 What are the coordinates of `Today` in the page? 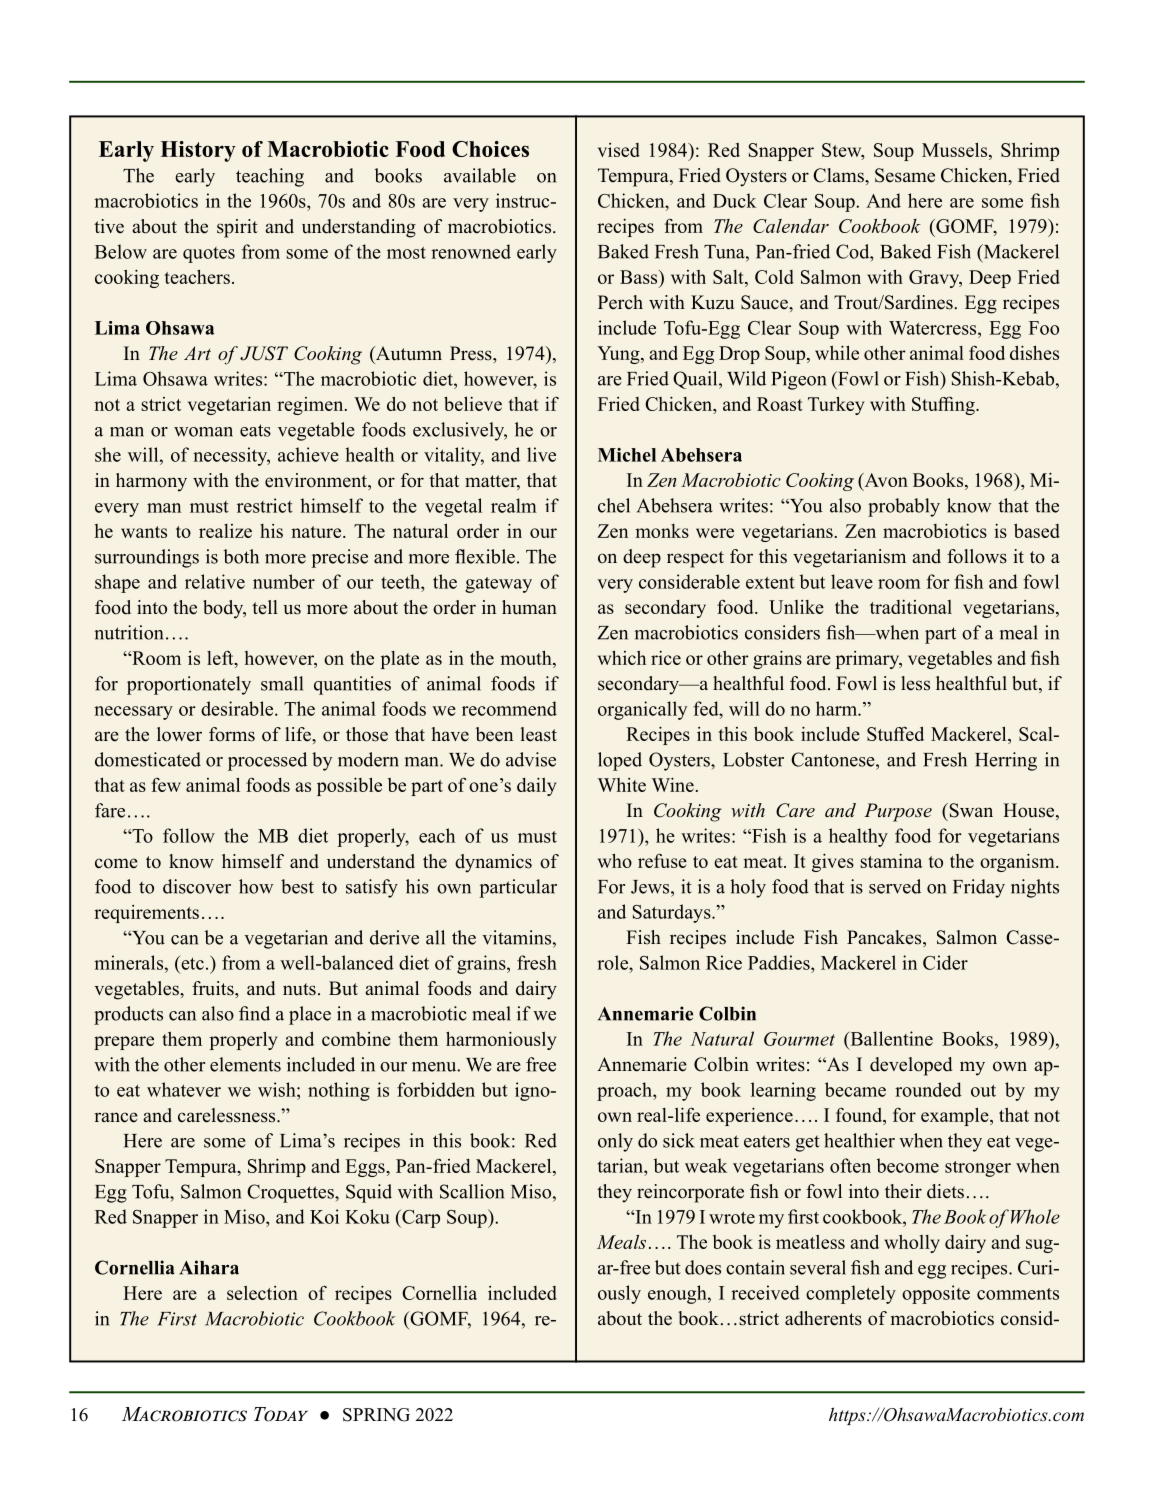 It's located at (281, 1414).
